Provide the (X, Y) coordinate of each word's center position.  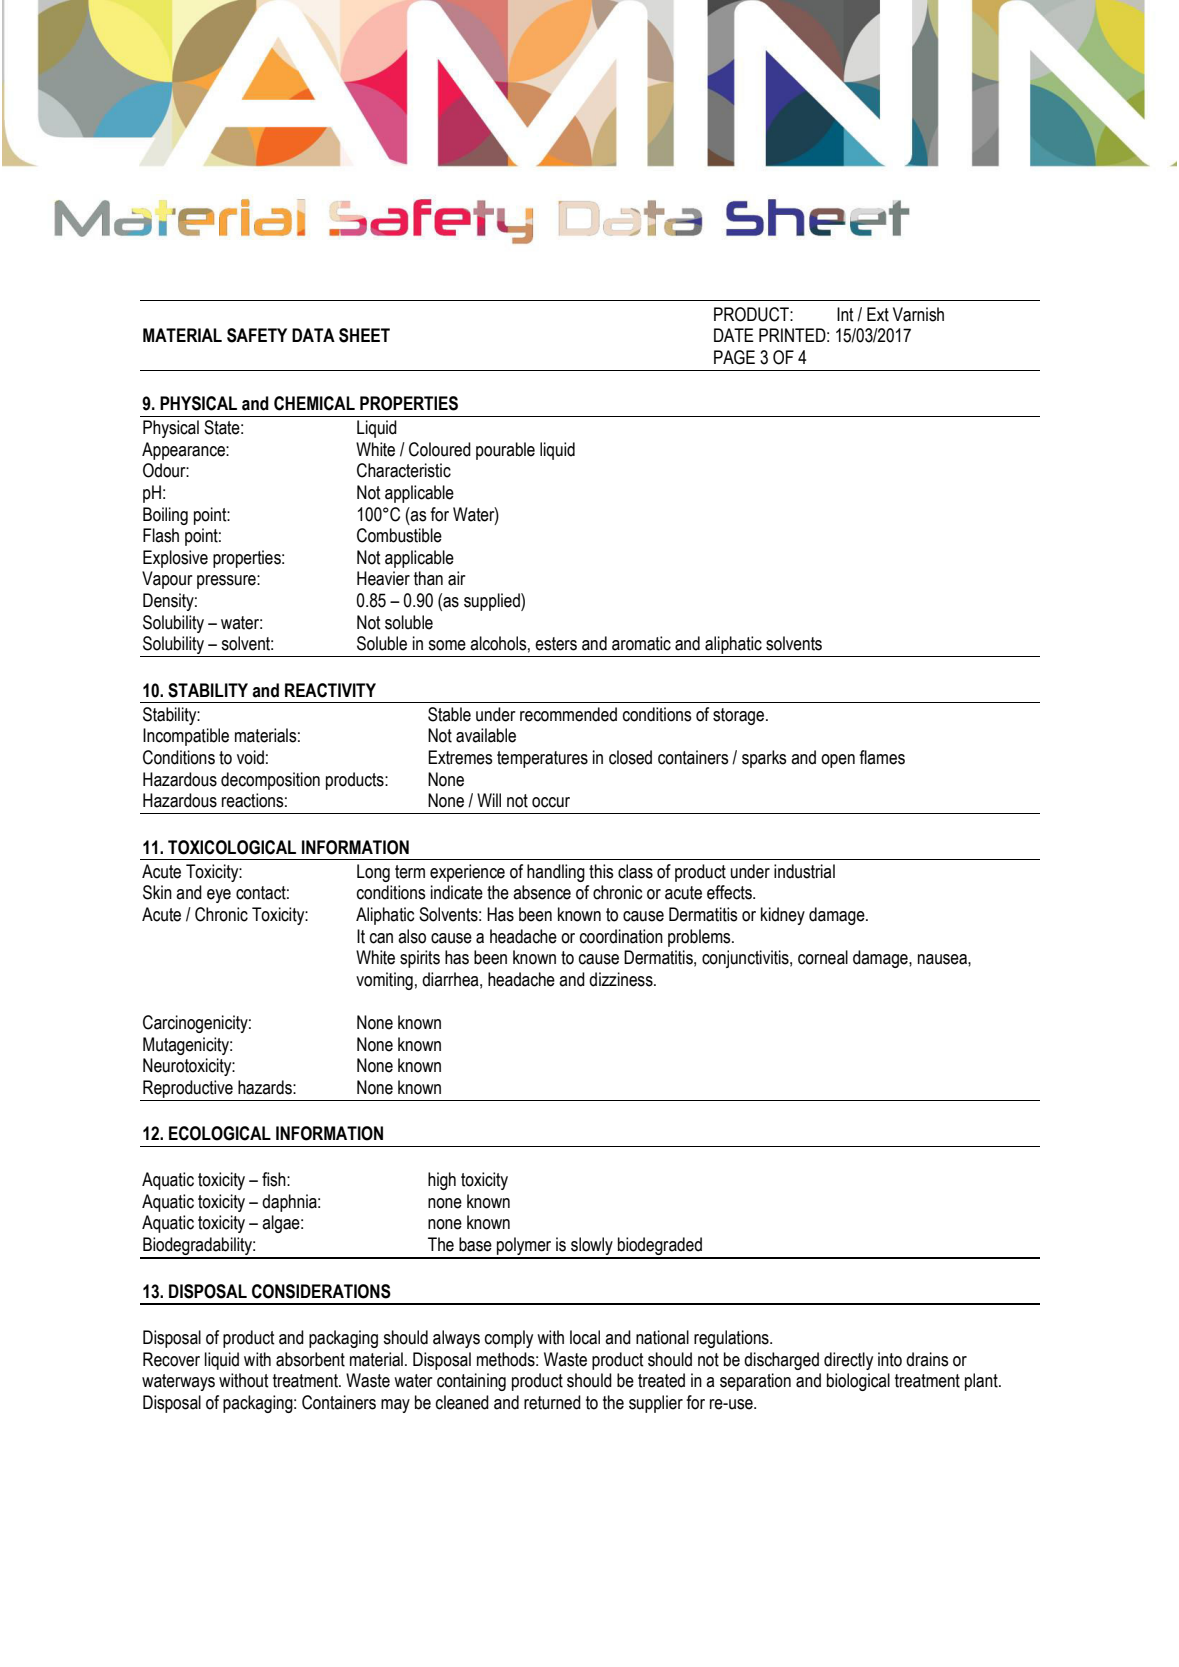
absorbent (310, 1359)
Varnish (918, 314)
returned (552, 1402)
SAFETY (257, 335)
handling (556, 873)
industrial (804, 871)
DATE (734, 335)
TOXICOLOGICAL (232, 847)
